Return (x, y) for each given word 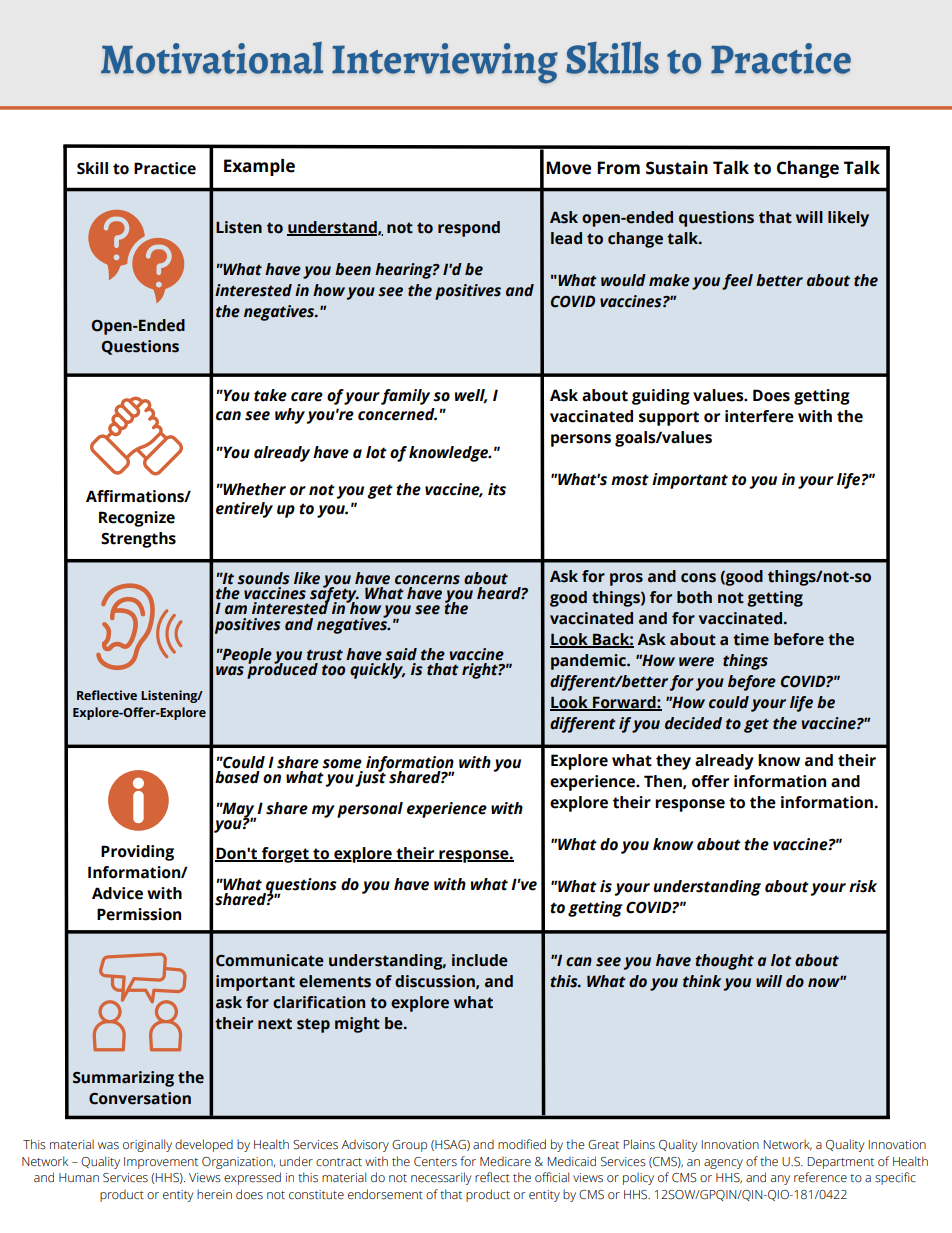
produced (282, 670)
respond (469, 229)
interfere (759, 416)
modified (522, 1144)
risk (863, 886)
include (480, 960)
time (751, 639)
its (497, 489)
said (401, 654)
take (270, 395)
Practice (165, 168)
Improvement (161, 1163)
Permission (139, 914)
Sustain (677, 168)
